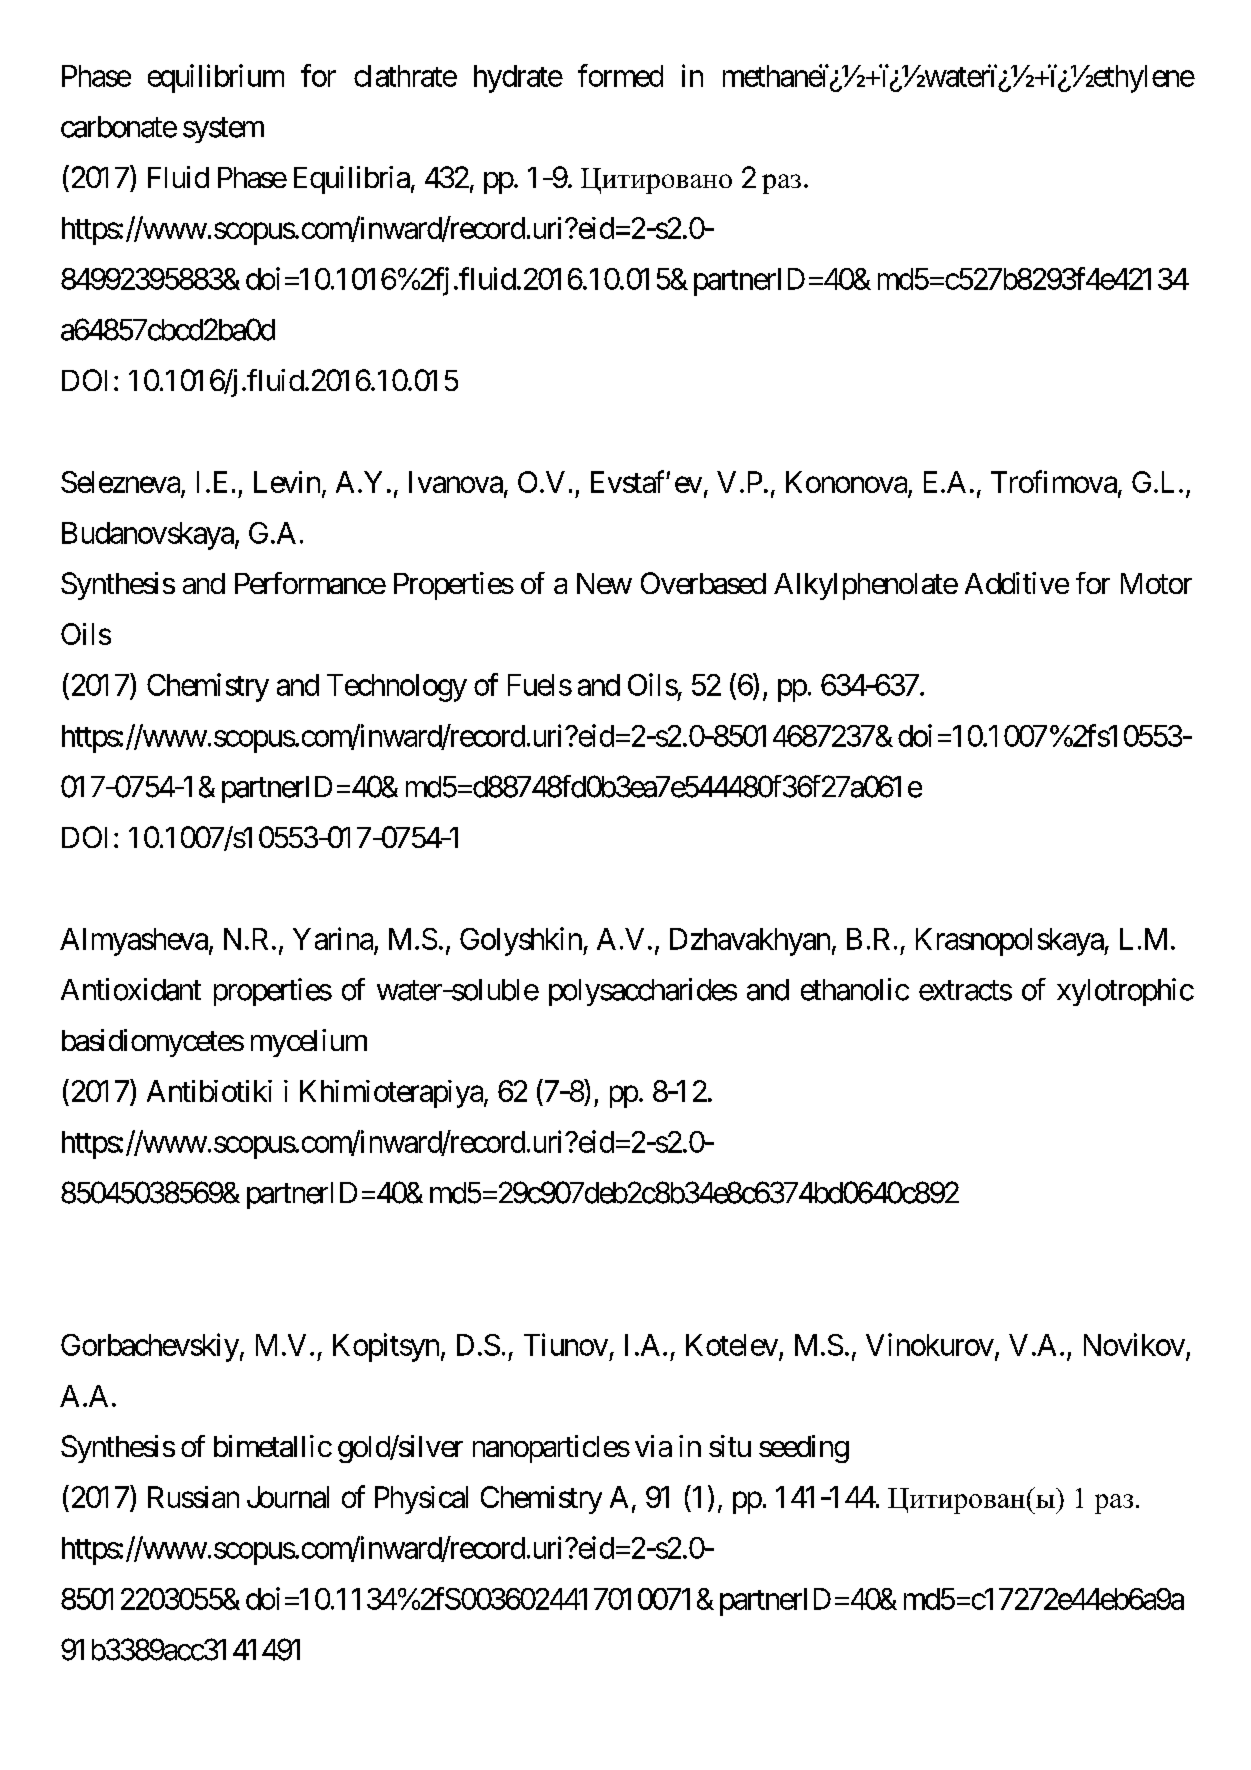 This screenshot has width=1251, height=1770. What do you see at coordinates (223, 130) in the screenshot?
I see `system` at bounding box center [223, 130].
